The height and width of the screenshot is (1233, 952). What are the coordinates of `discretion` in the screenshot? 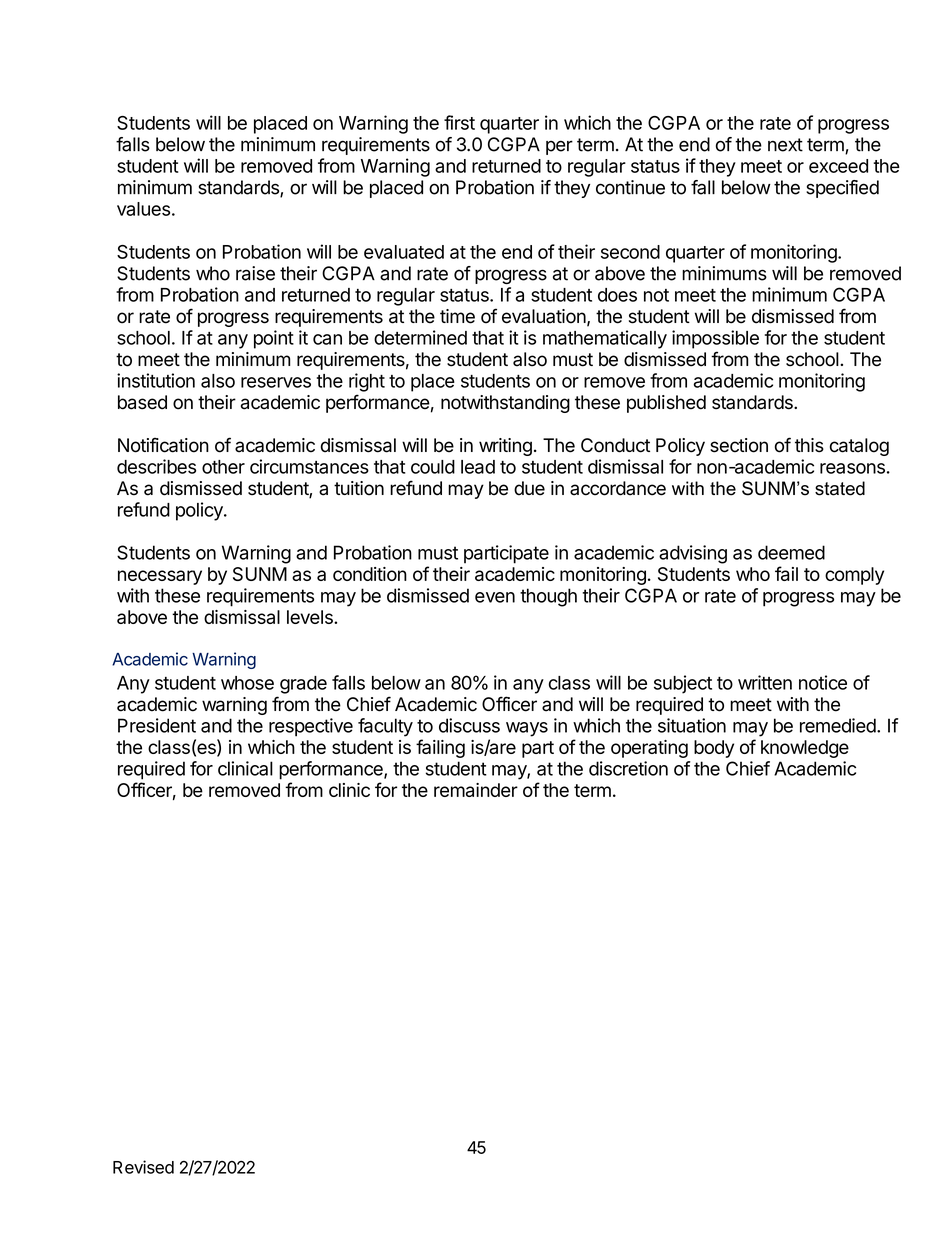 It's located at (628, 768).
